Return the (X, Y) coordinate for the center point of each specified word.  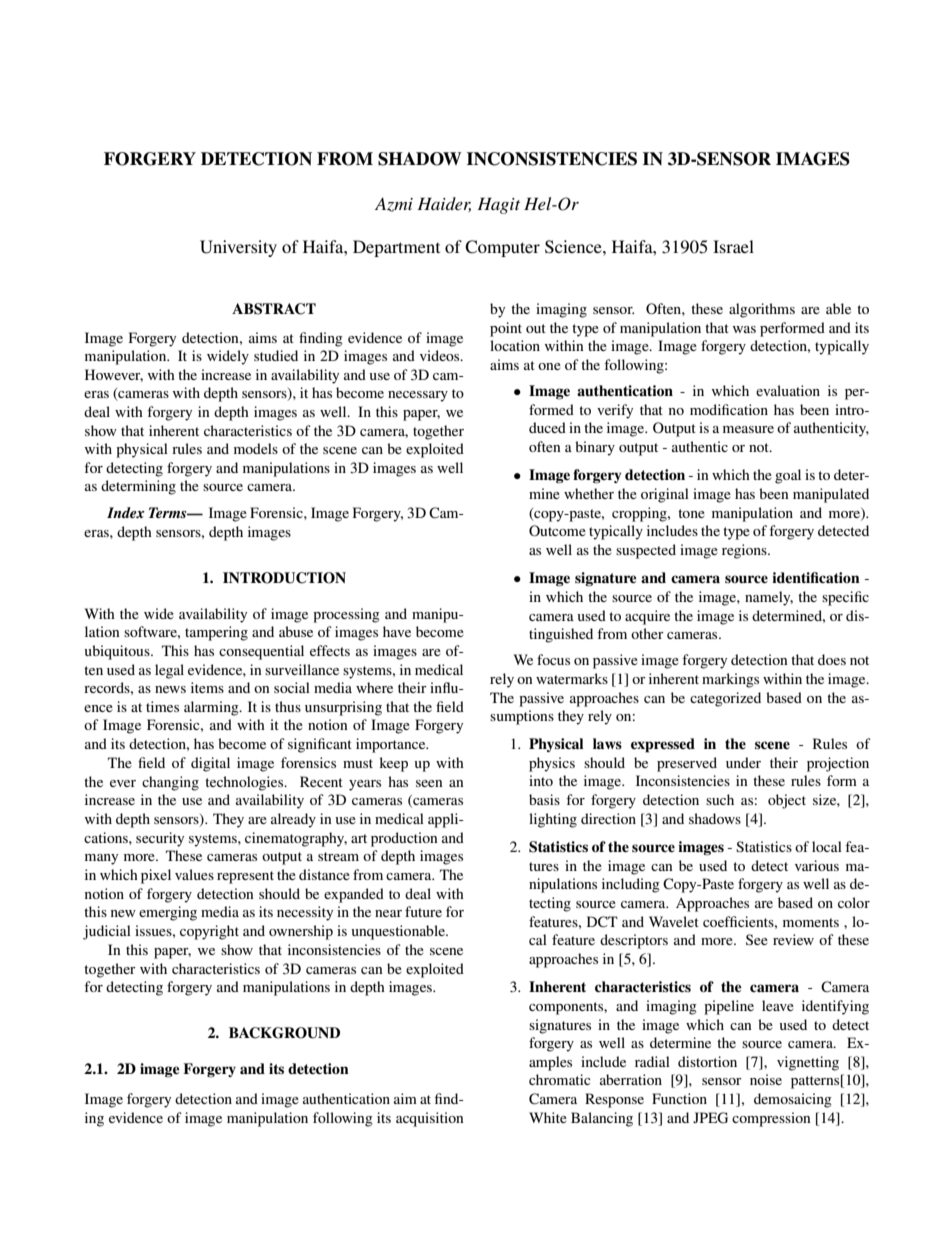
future (423, 911)
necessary (418, 396)
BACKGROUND (284, 1033)
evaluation (788, 390)
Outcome (557, 530)
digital (210, 764)
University (238, 248)
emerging (168, 913)
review (793, 939)
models (256, 448)
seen (429, 783)
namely (769, 598)
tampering (216, 633)
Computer (502, 248)
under (743, 762)
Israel (733, 246)
